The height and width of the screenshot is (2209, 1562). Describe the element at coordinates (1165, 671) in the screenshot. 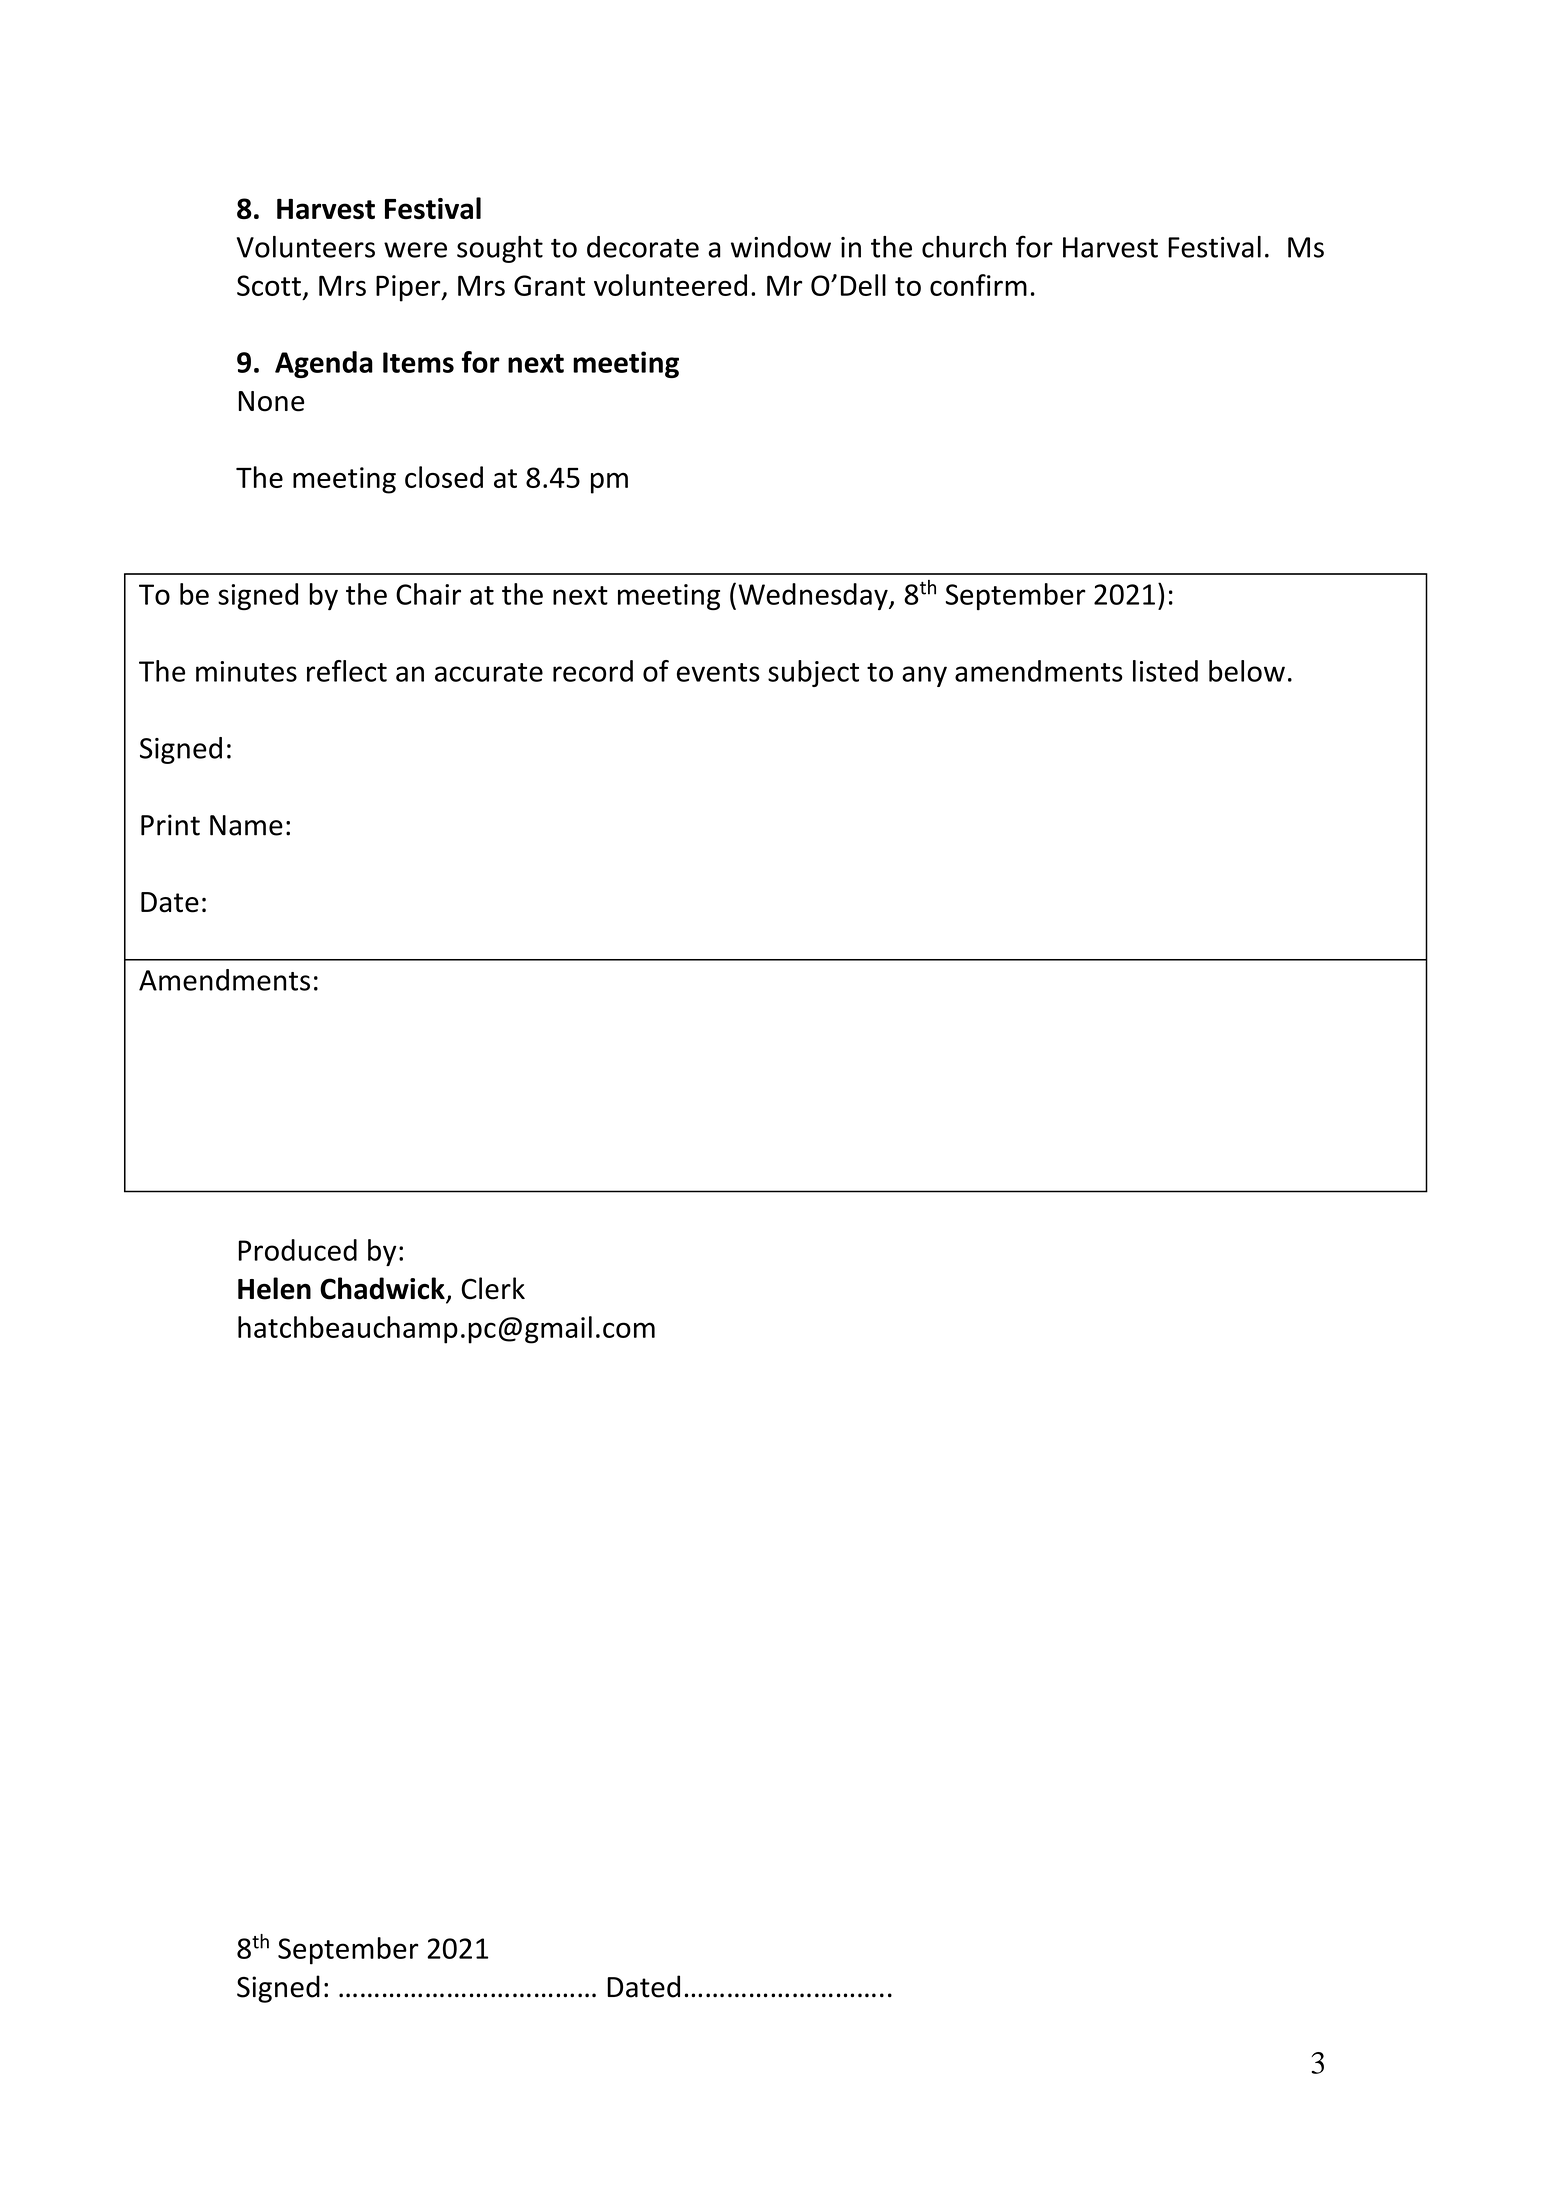

I see `listed` at that location.
